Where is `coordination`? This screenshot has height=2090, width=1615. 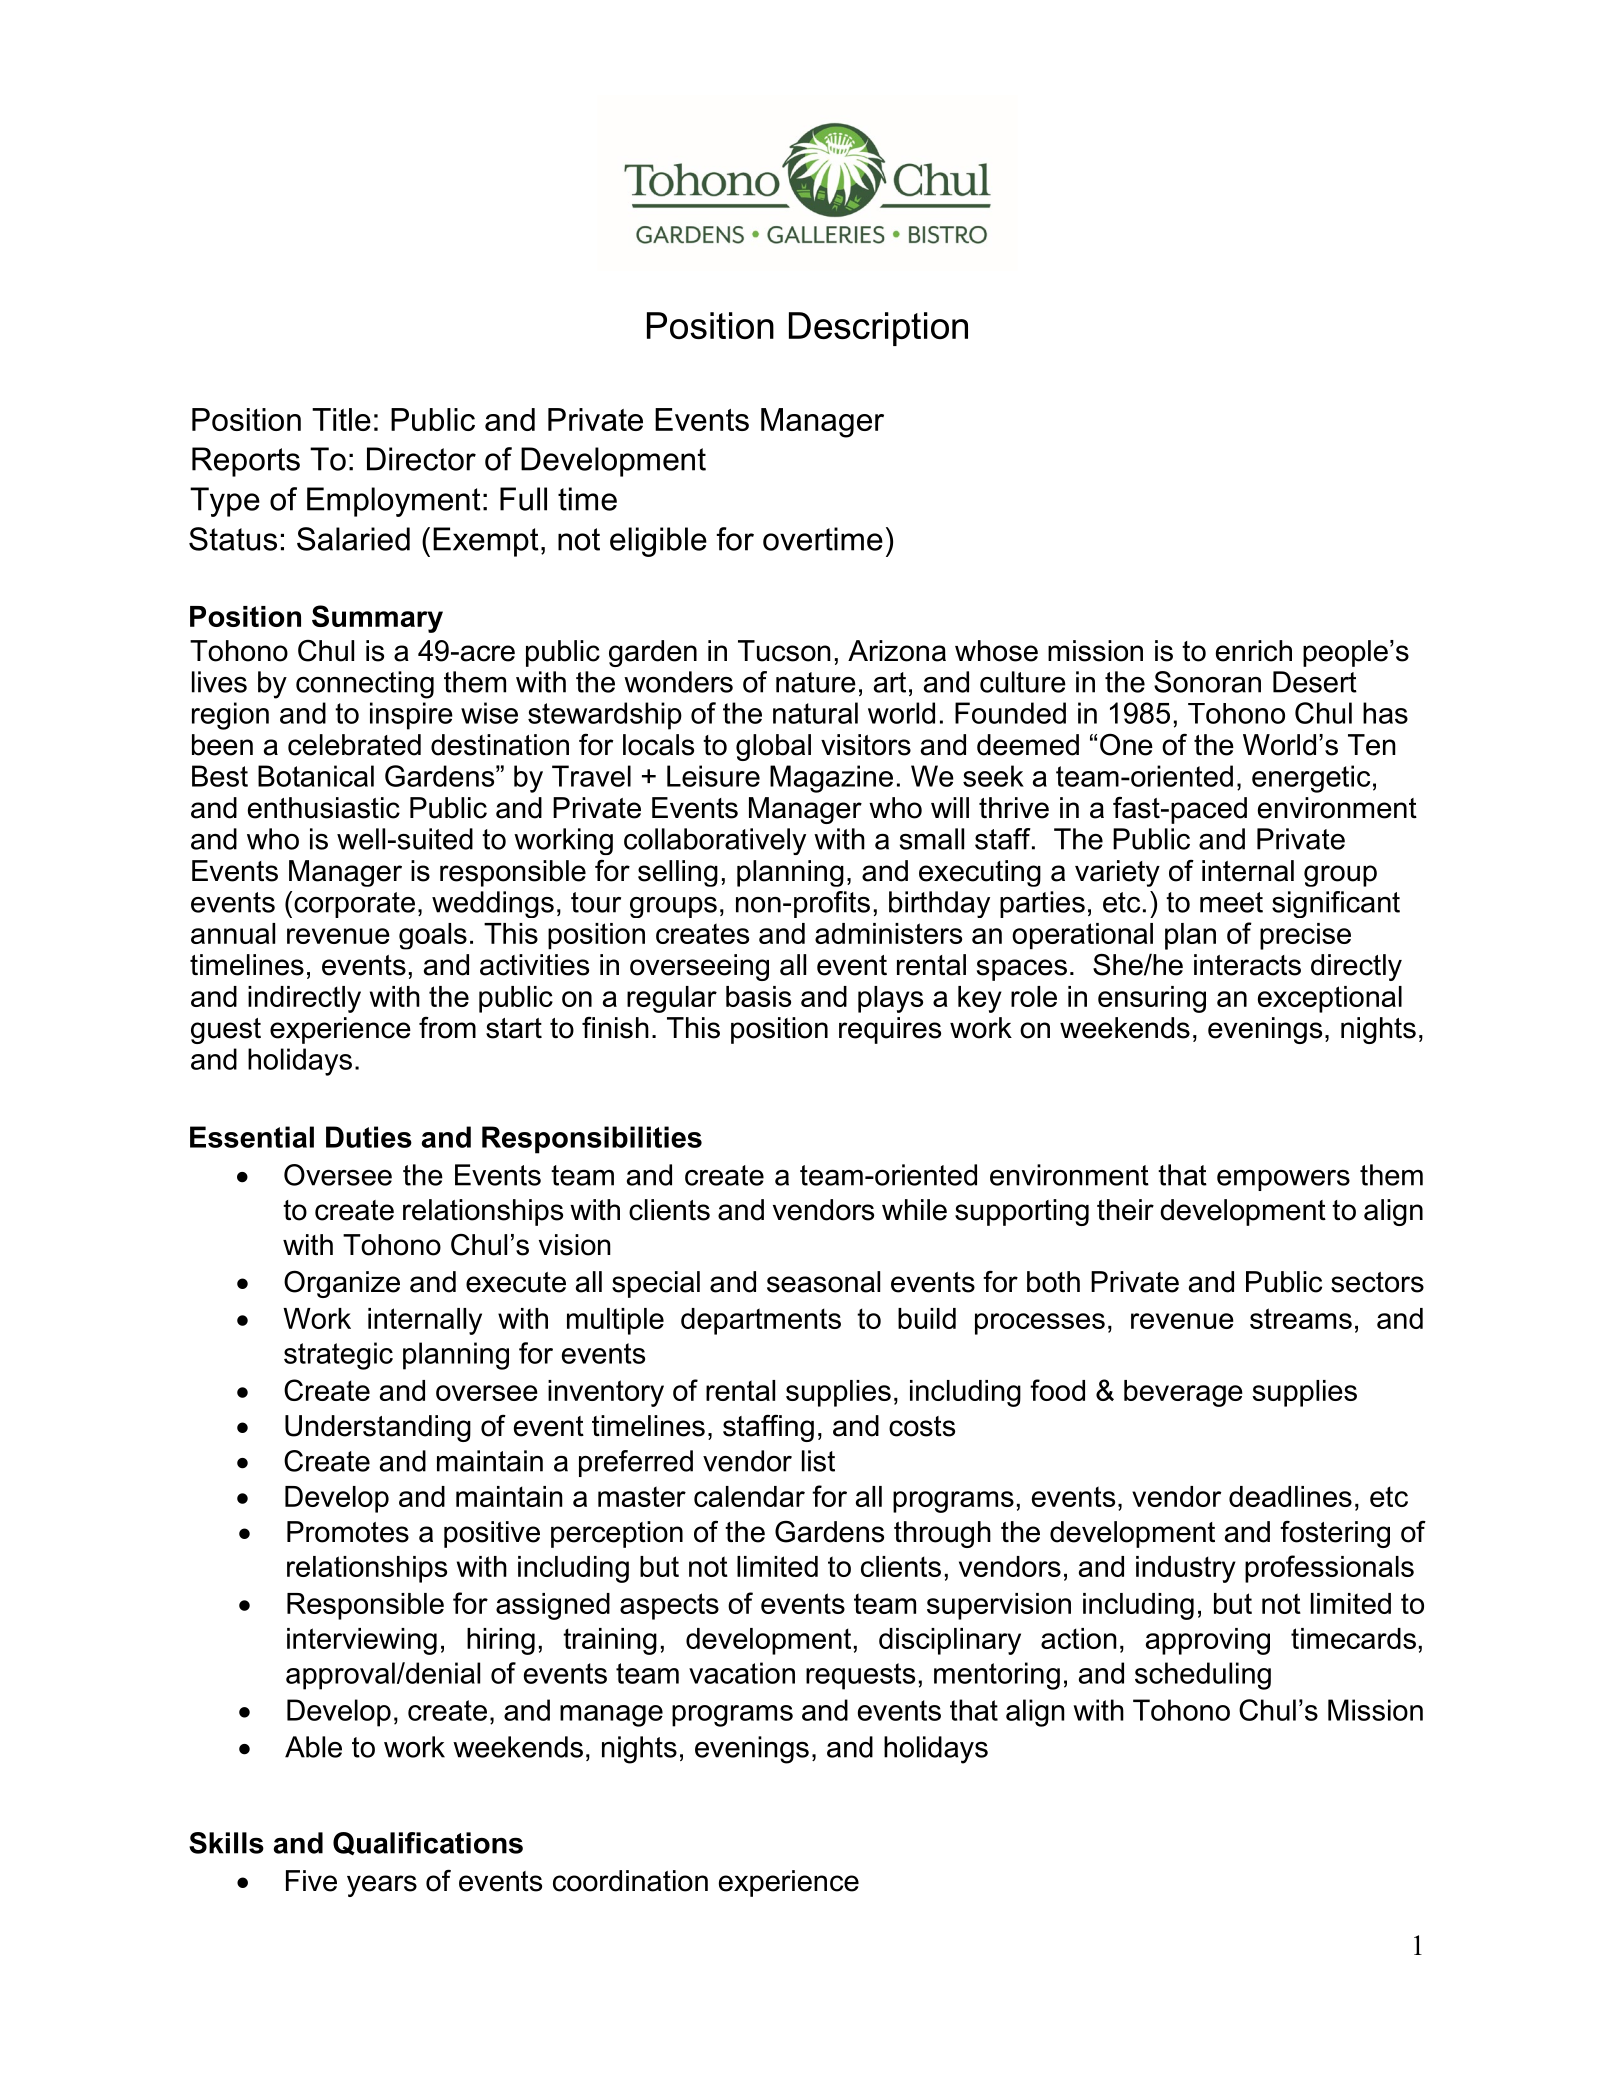
coordination is located at coordinates (630, 1881).
